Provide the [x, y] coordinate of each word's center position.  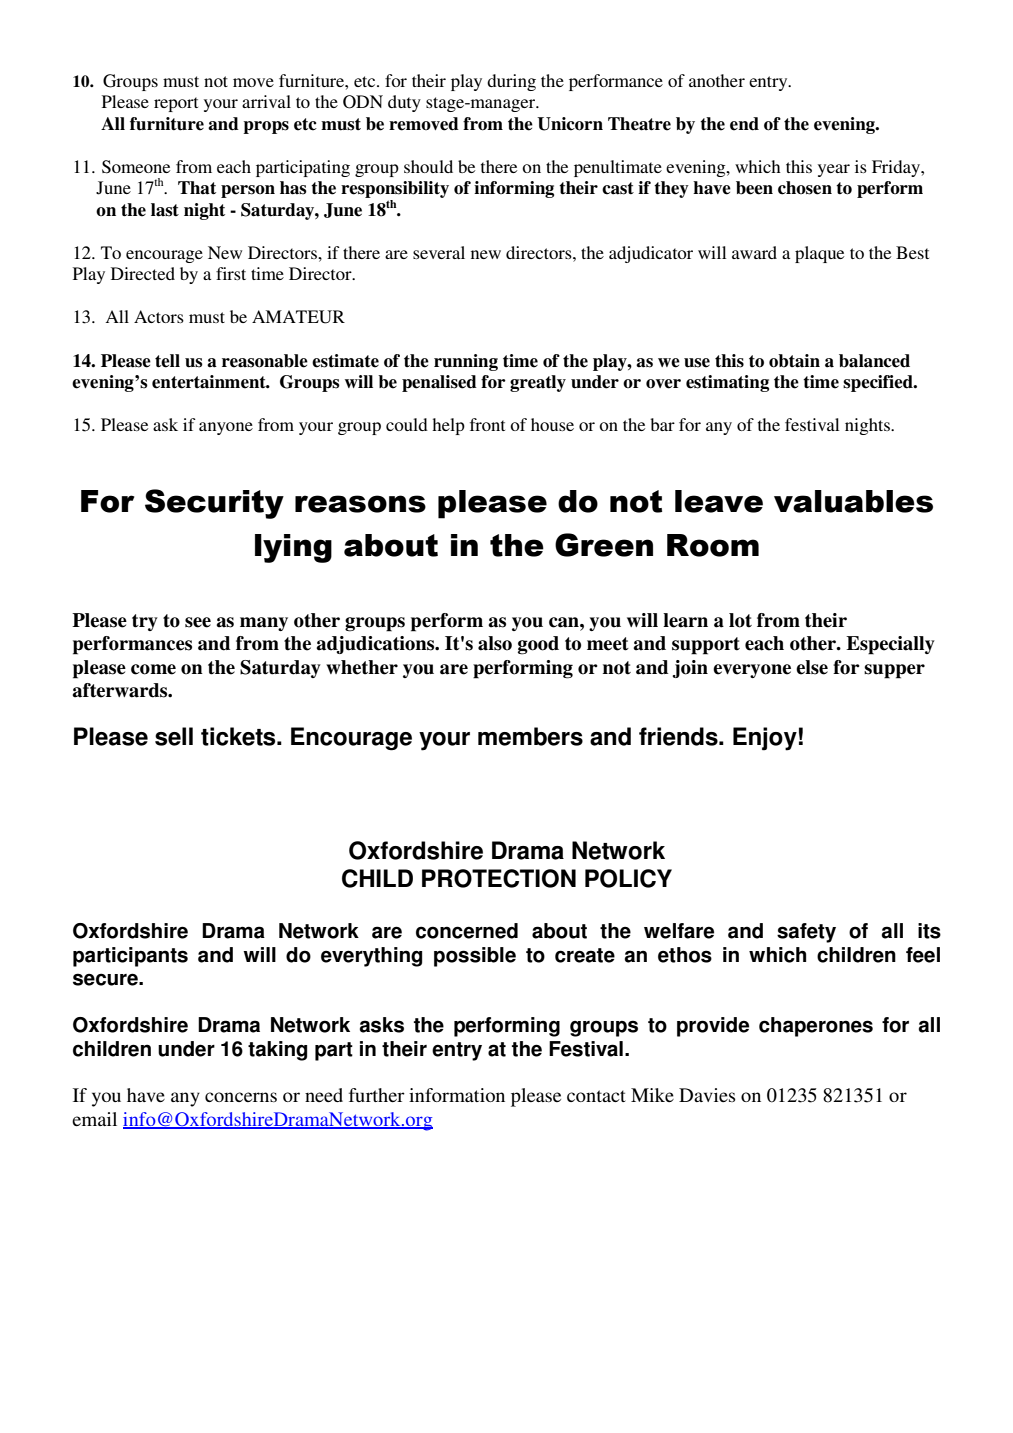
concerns [241, 1097]
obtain [794, 361]
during [511, 82]
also [495, 643]
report [176, 104]
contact [596, 1096]
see [198, 622]
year [834, 170]
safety [806, 933]
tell [167, 361]
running [466, 362]
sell [174, 736]
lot [740, 620]
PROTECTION [499, 878]
